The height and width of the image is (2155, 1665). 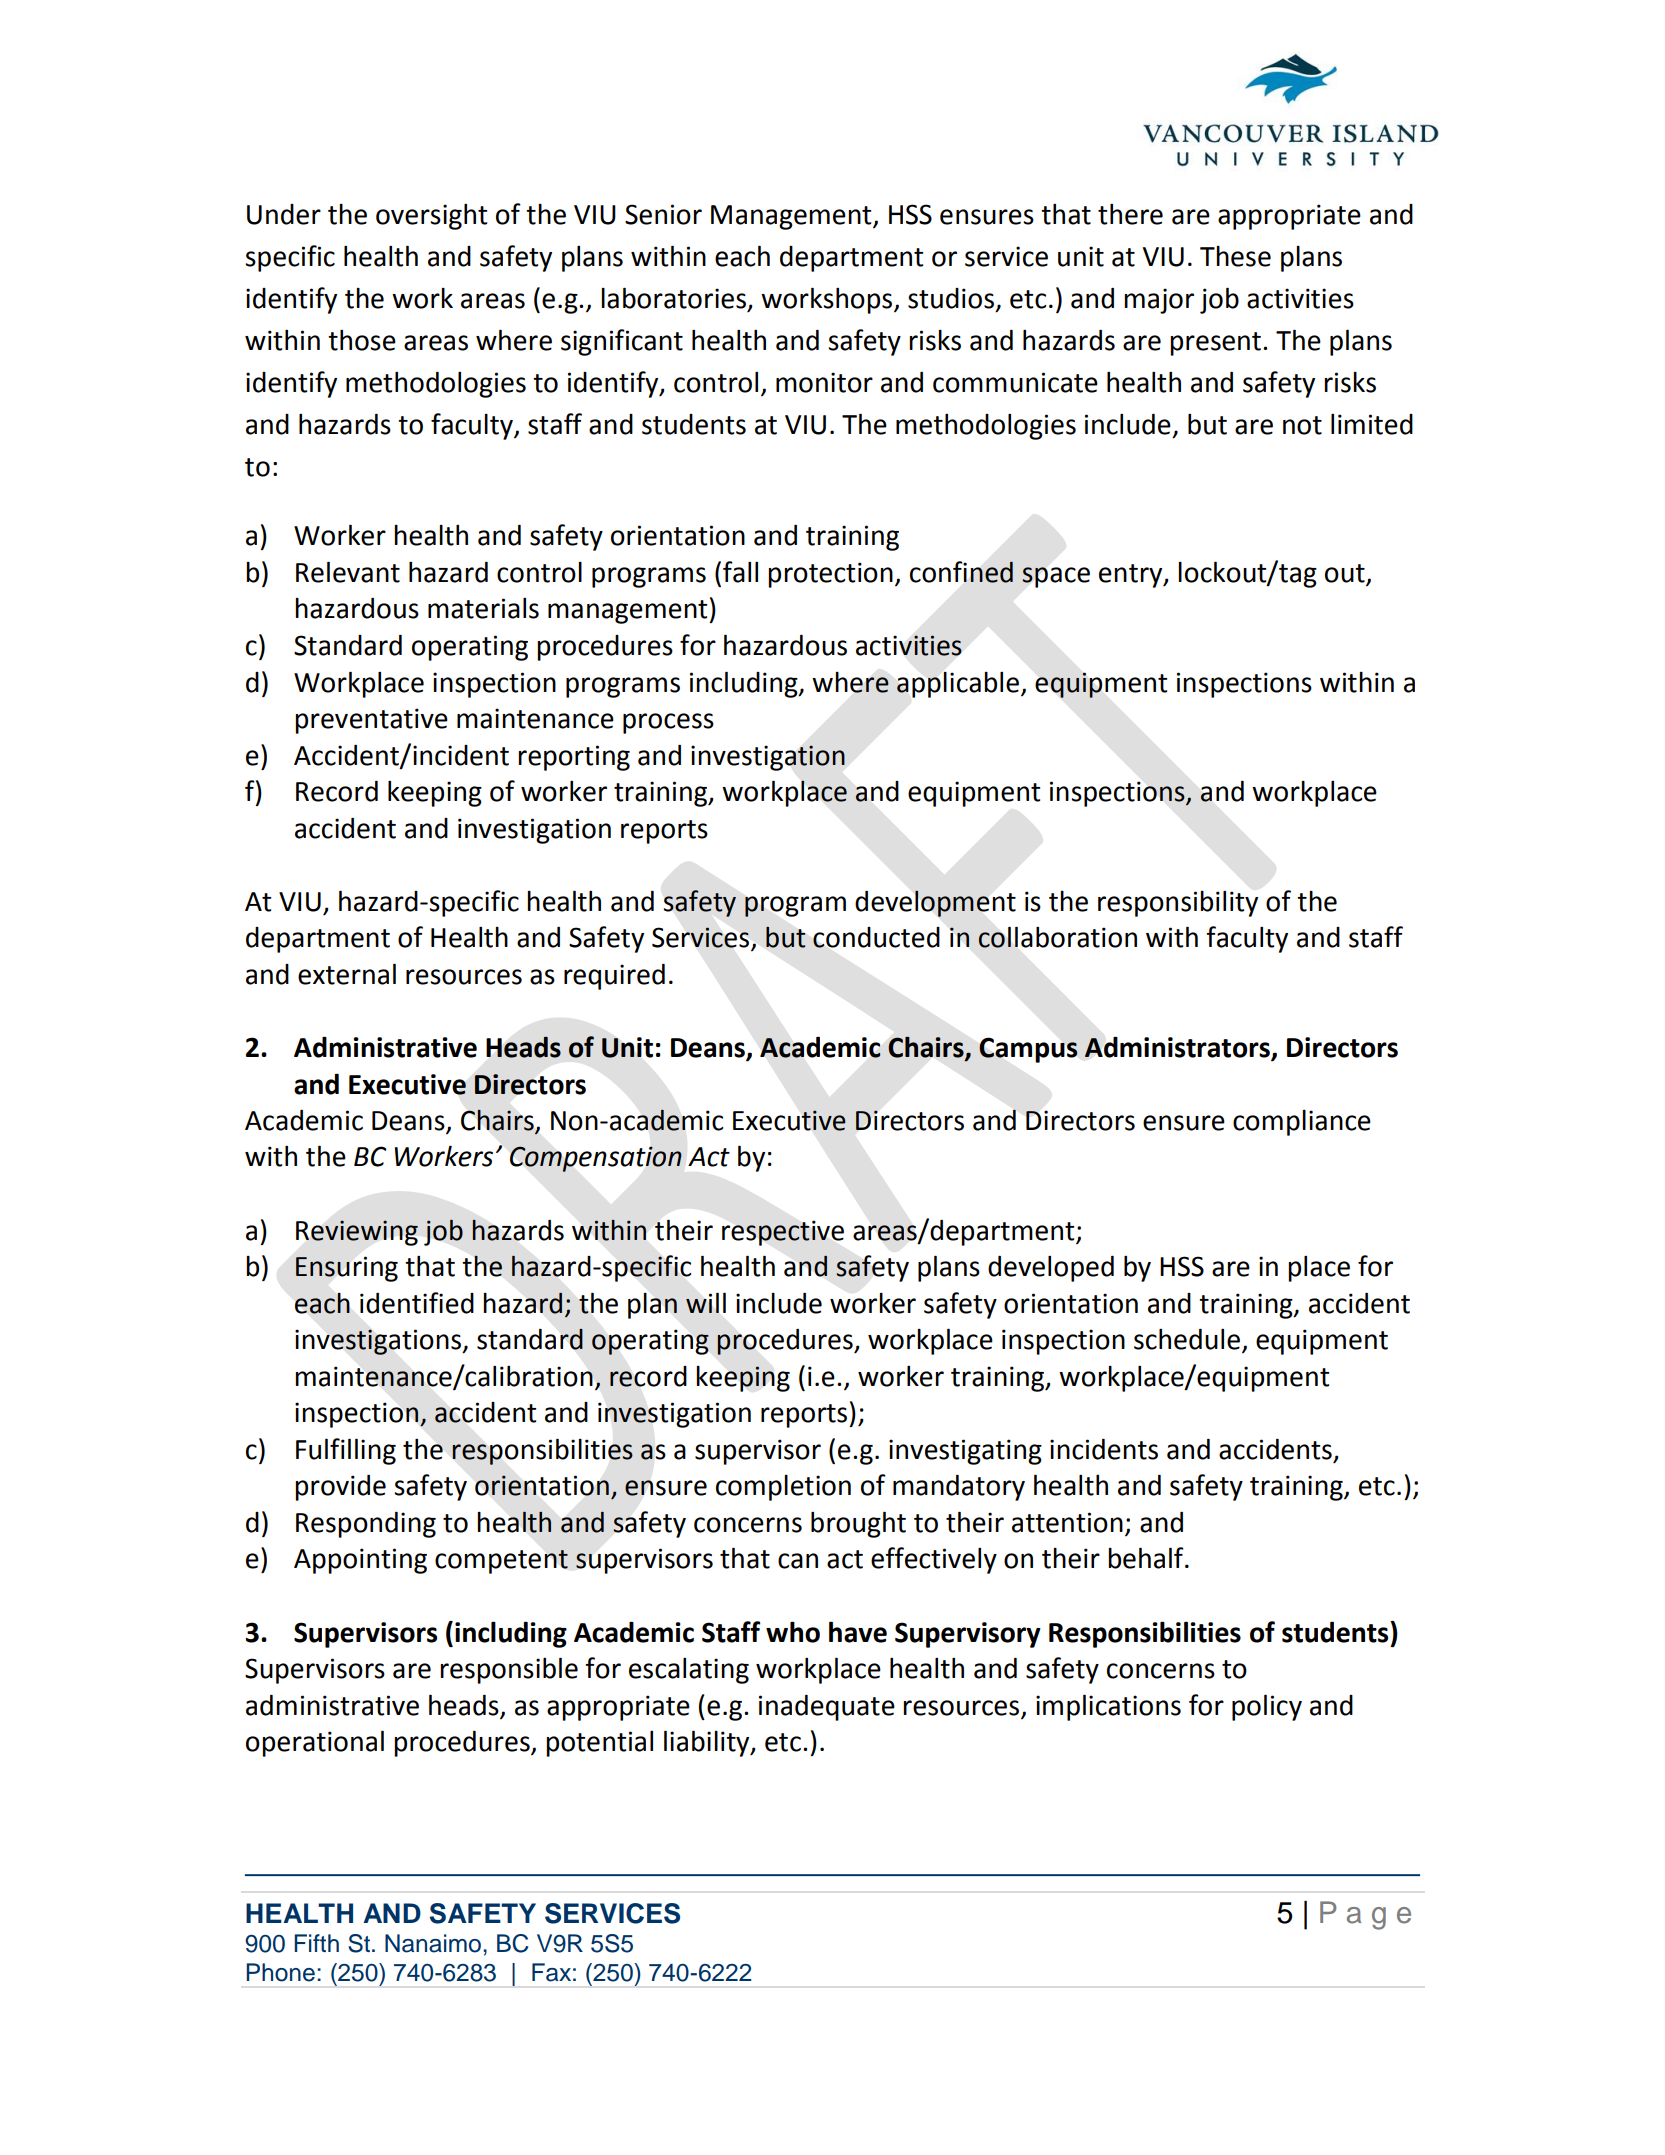 I want to click on studios, so click(x=951, y=298).
